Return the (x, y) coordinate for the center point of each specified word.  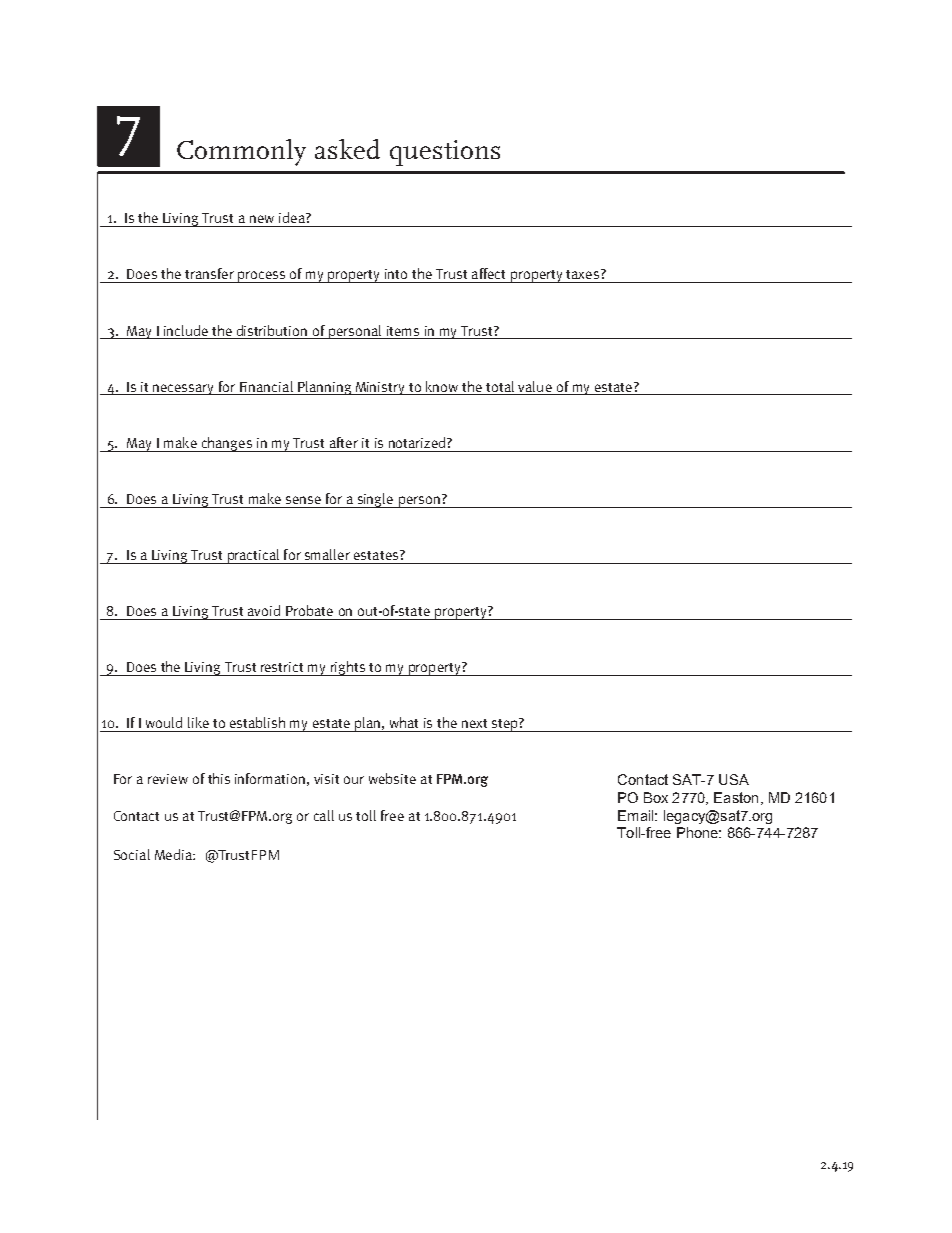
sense (303, 500)
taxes (582, 274)
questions (445, 153)
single (375, 500)
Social (132, 854)
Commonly (241, 152)
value (535, 386)
